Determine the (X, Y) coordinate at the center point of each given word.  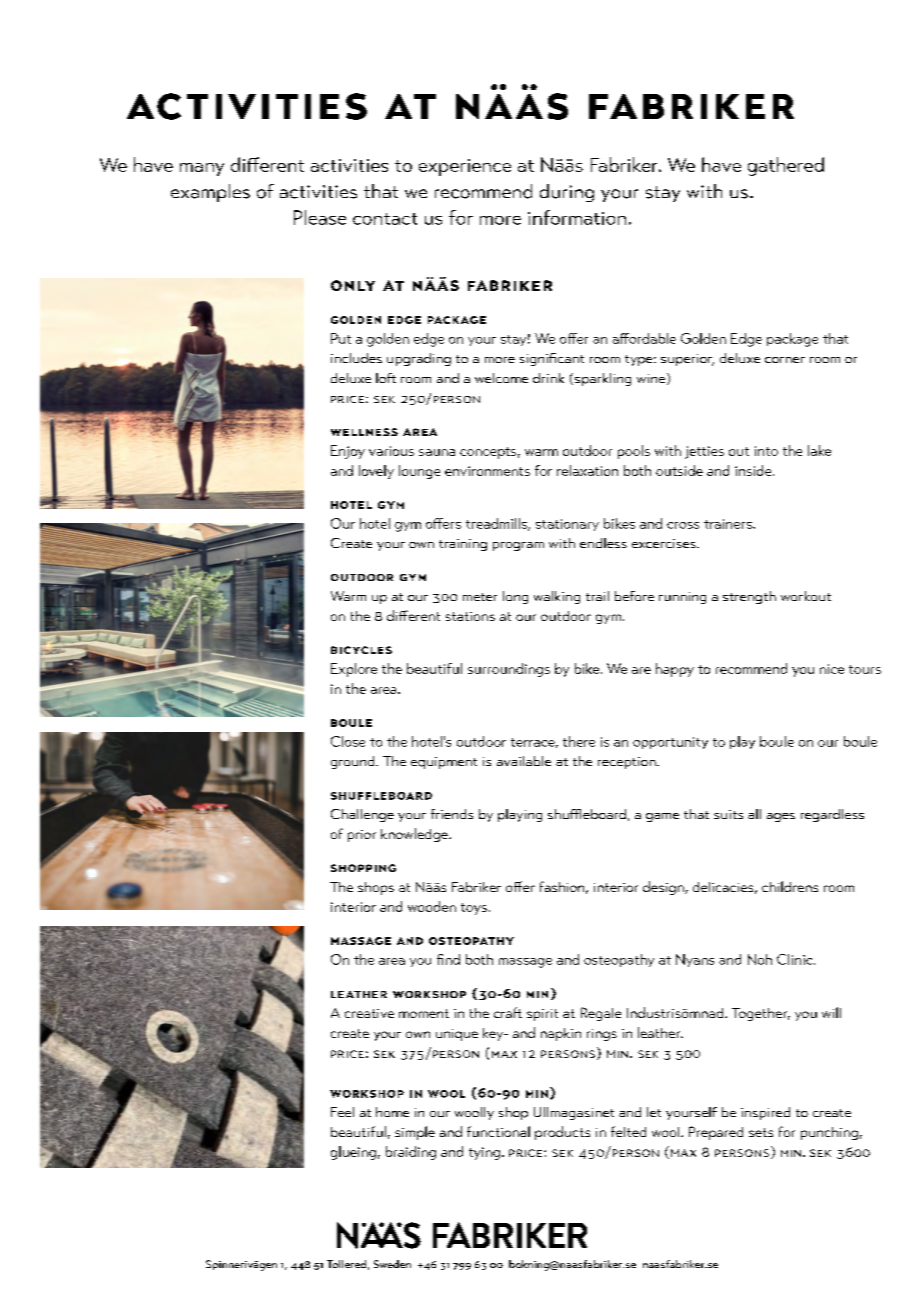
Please (320, 217)
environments (487, 471)
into (766, 451)
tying (484, 1153)
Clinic (796, 959)
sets (761, 1132)
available (524, 761)
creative (369, 1013)
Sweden (392, 1264)
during (567, 193)
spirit (542, 1015)
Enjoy (348, 452)
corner (785, 360)
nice (832, 669)
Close (348, 741)
